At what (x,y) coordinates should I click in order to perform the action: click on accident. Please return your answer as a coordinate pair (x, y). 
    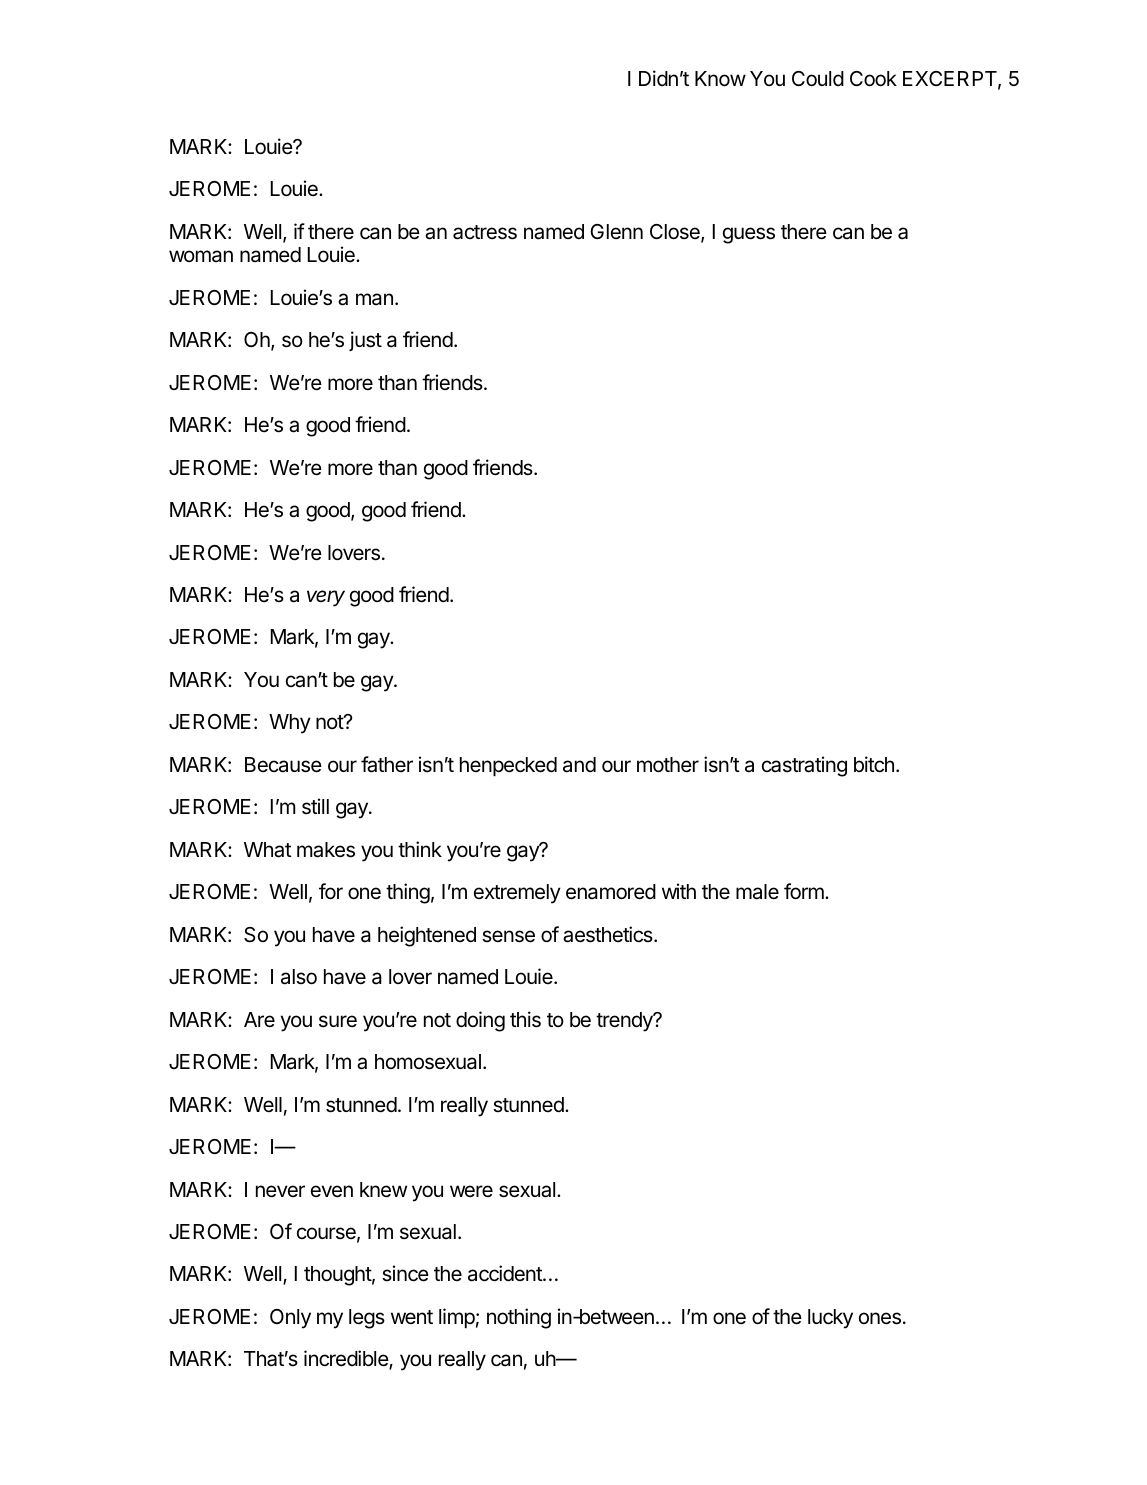
    Looking at the image, I should click on (506, 1273).
